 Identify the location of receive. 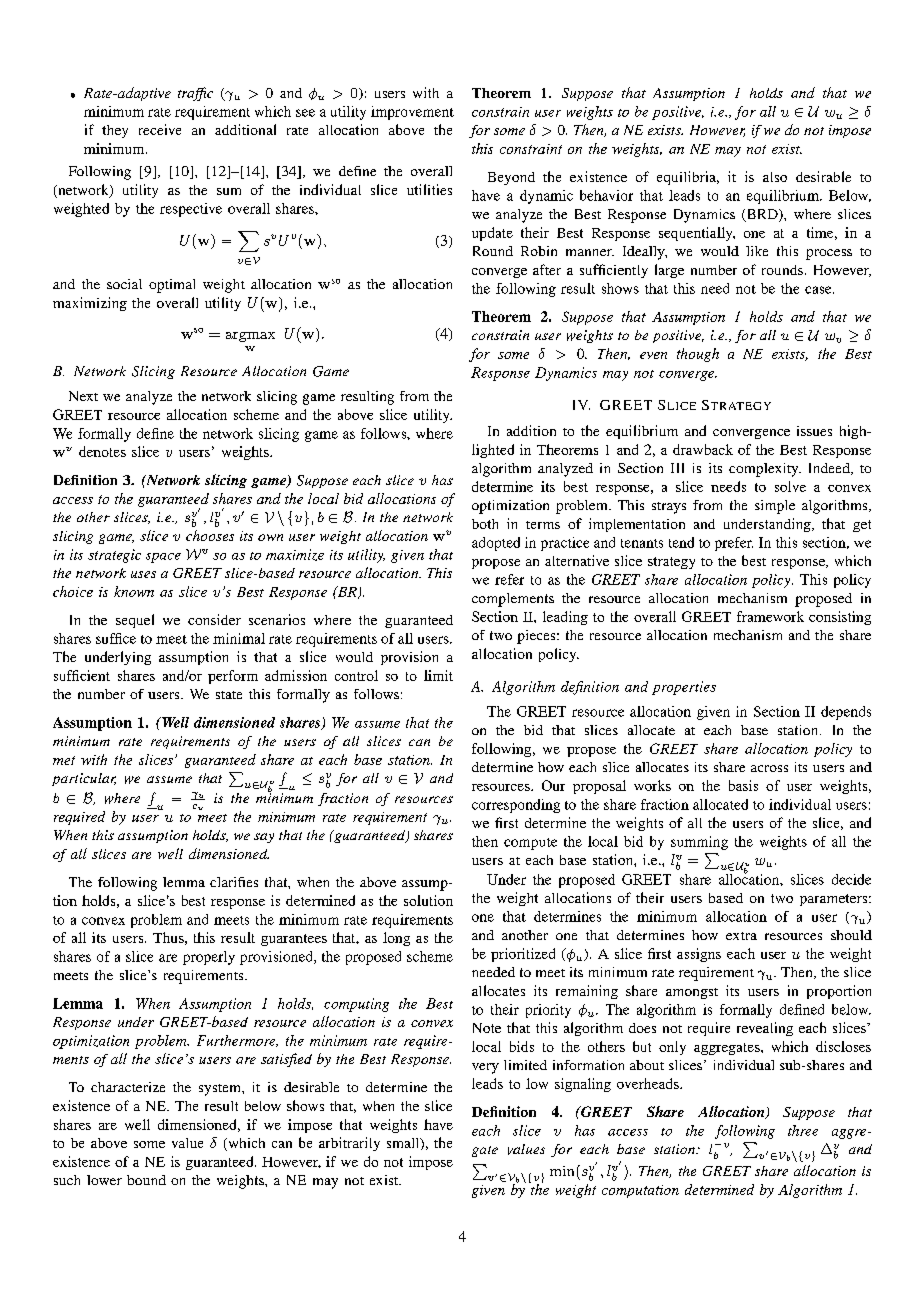
(160, 129).
